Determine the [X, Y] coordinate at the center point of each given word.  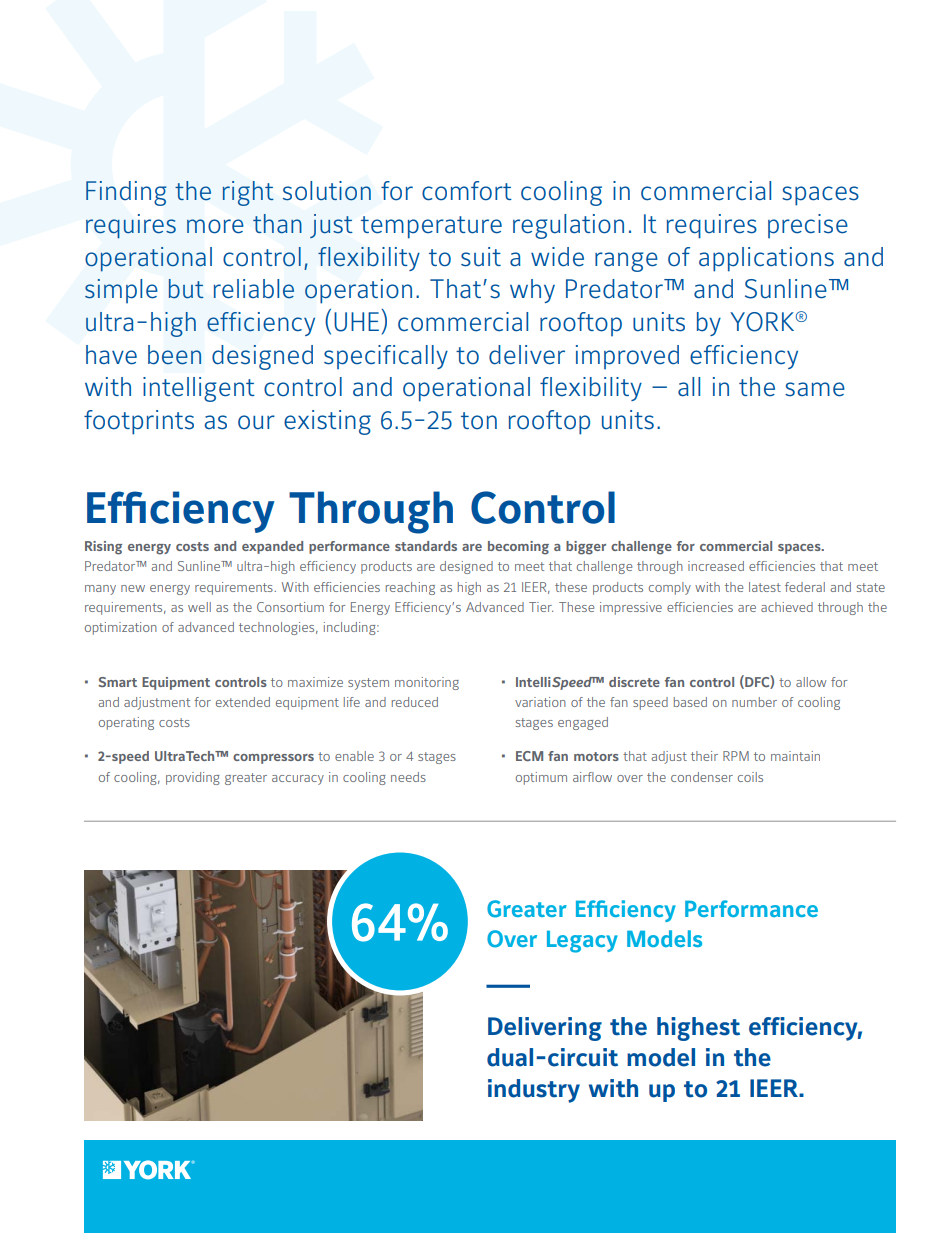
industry [534, 1091]
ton [479, 421]
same [815, 389]
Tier [541, 607]
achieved [787, 607]
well [199, 607]
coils [750, 777]
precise [808, 226]
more [215, 226]
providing [192, 778]
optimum [541, 778]
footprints [139, 422]
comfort [467, 191]
